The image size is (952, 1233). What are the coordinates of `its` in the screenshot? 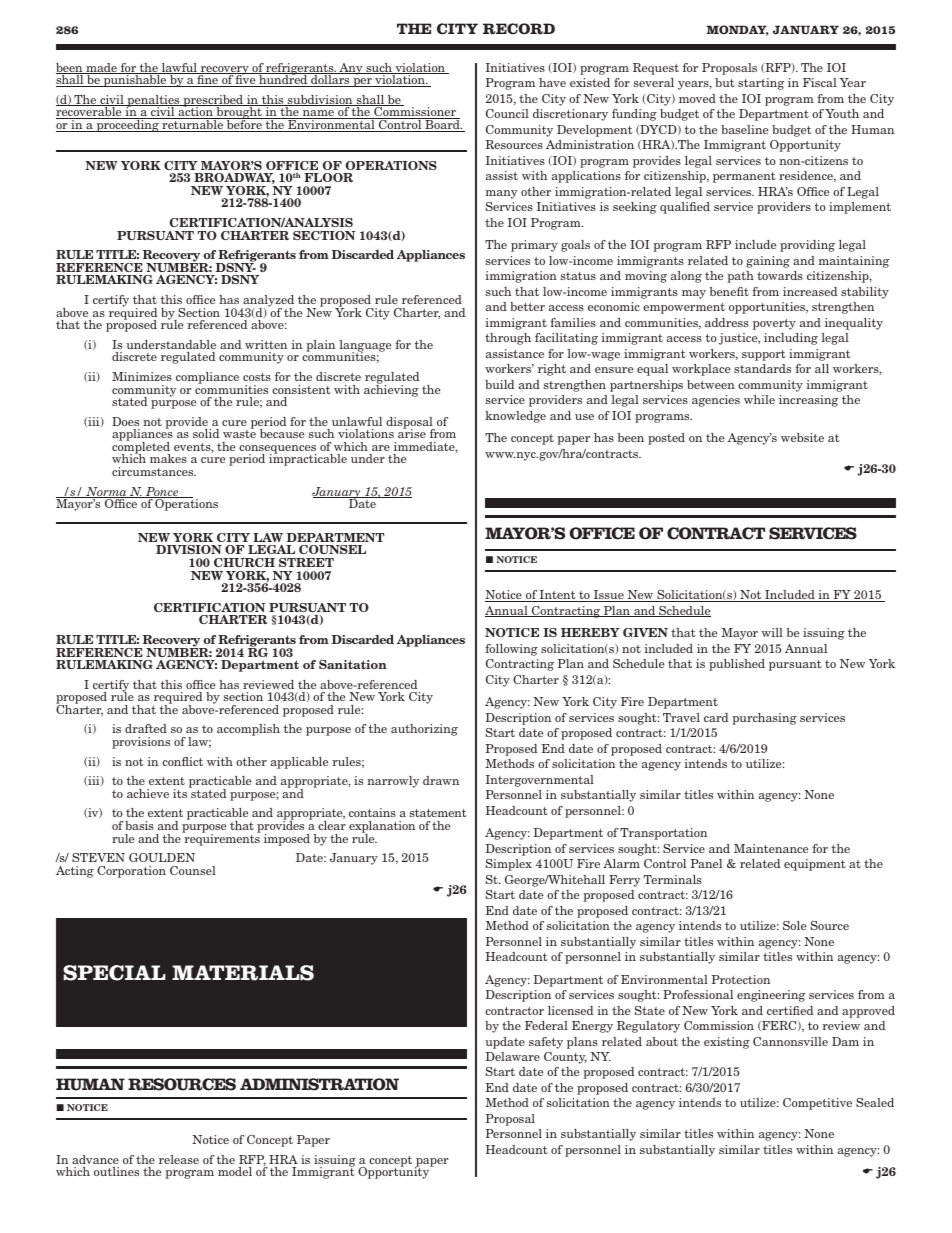 It's located at (180, 793).
